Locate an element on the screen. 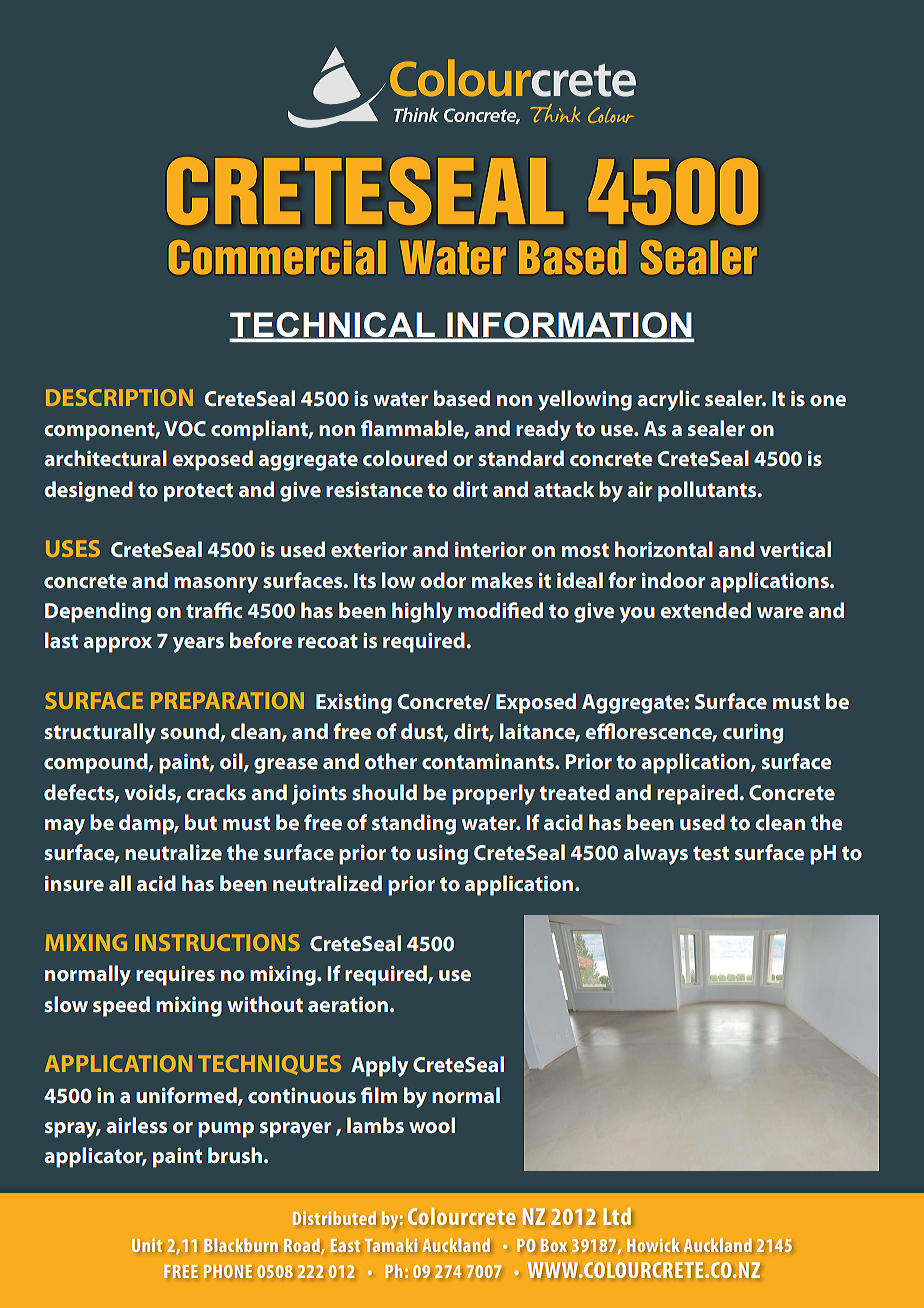 This screenshot has width=924, height=1308. Depending is located at coordinates (98, 612).
